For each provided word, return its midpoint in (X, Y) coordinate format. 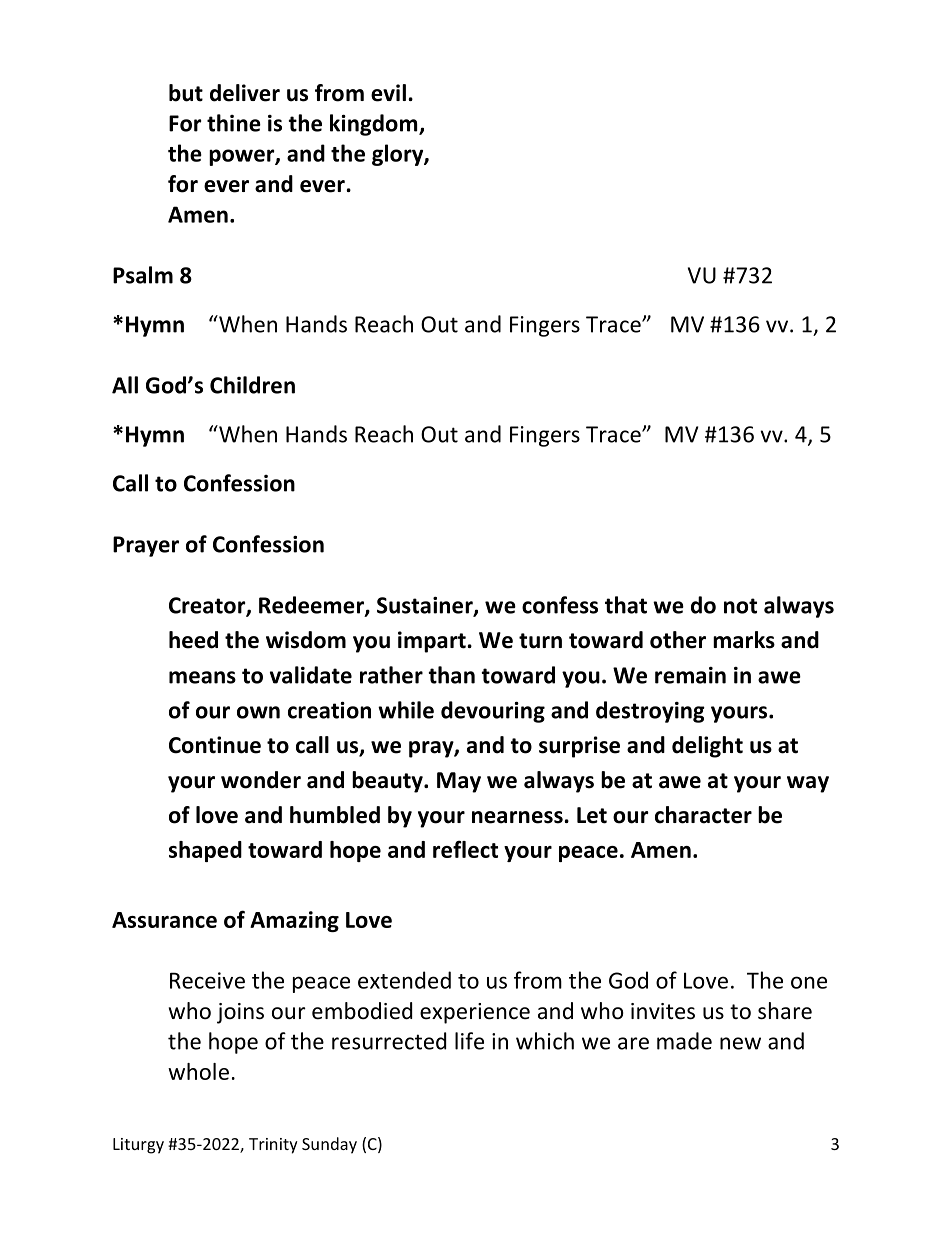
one (809, 982)
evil (388, 93)
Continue (215, 745)
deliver (245, 93)
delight (707, 747)
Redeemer (312, 606)
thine (234, 123)
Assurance (164, 920)
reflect (465, 849)
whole (198, 1071)
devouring (493, 712)
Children (252, 385)
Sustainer (426, 606)
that (626, 605)
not (740, 606)
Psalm (143, 275)
